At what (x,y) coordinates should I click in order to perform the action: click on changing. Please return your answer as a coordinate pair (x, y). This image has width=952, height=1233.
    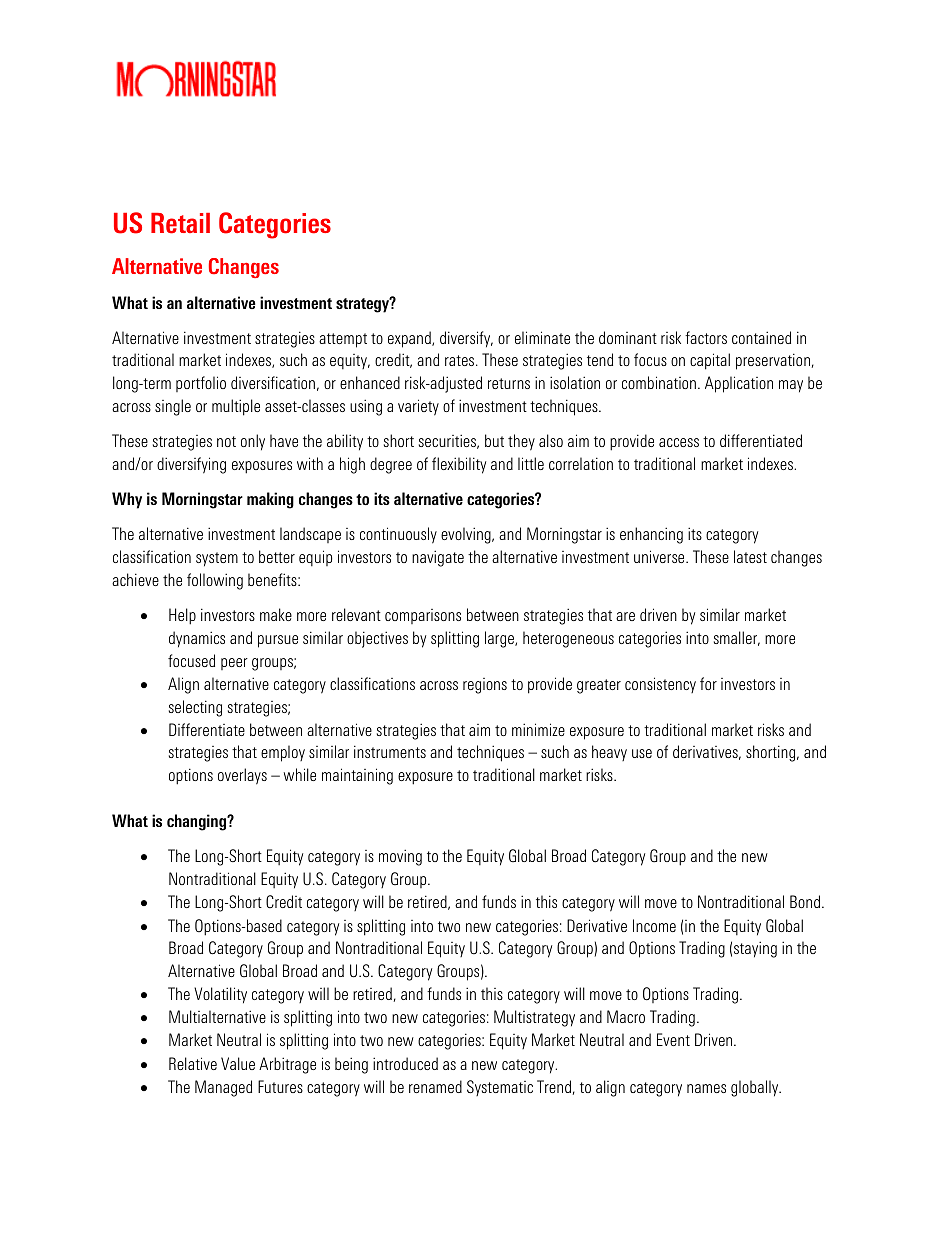
    Looking at the image, I should click on (198, 822).
